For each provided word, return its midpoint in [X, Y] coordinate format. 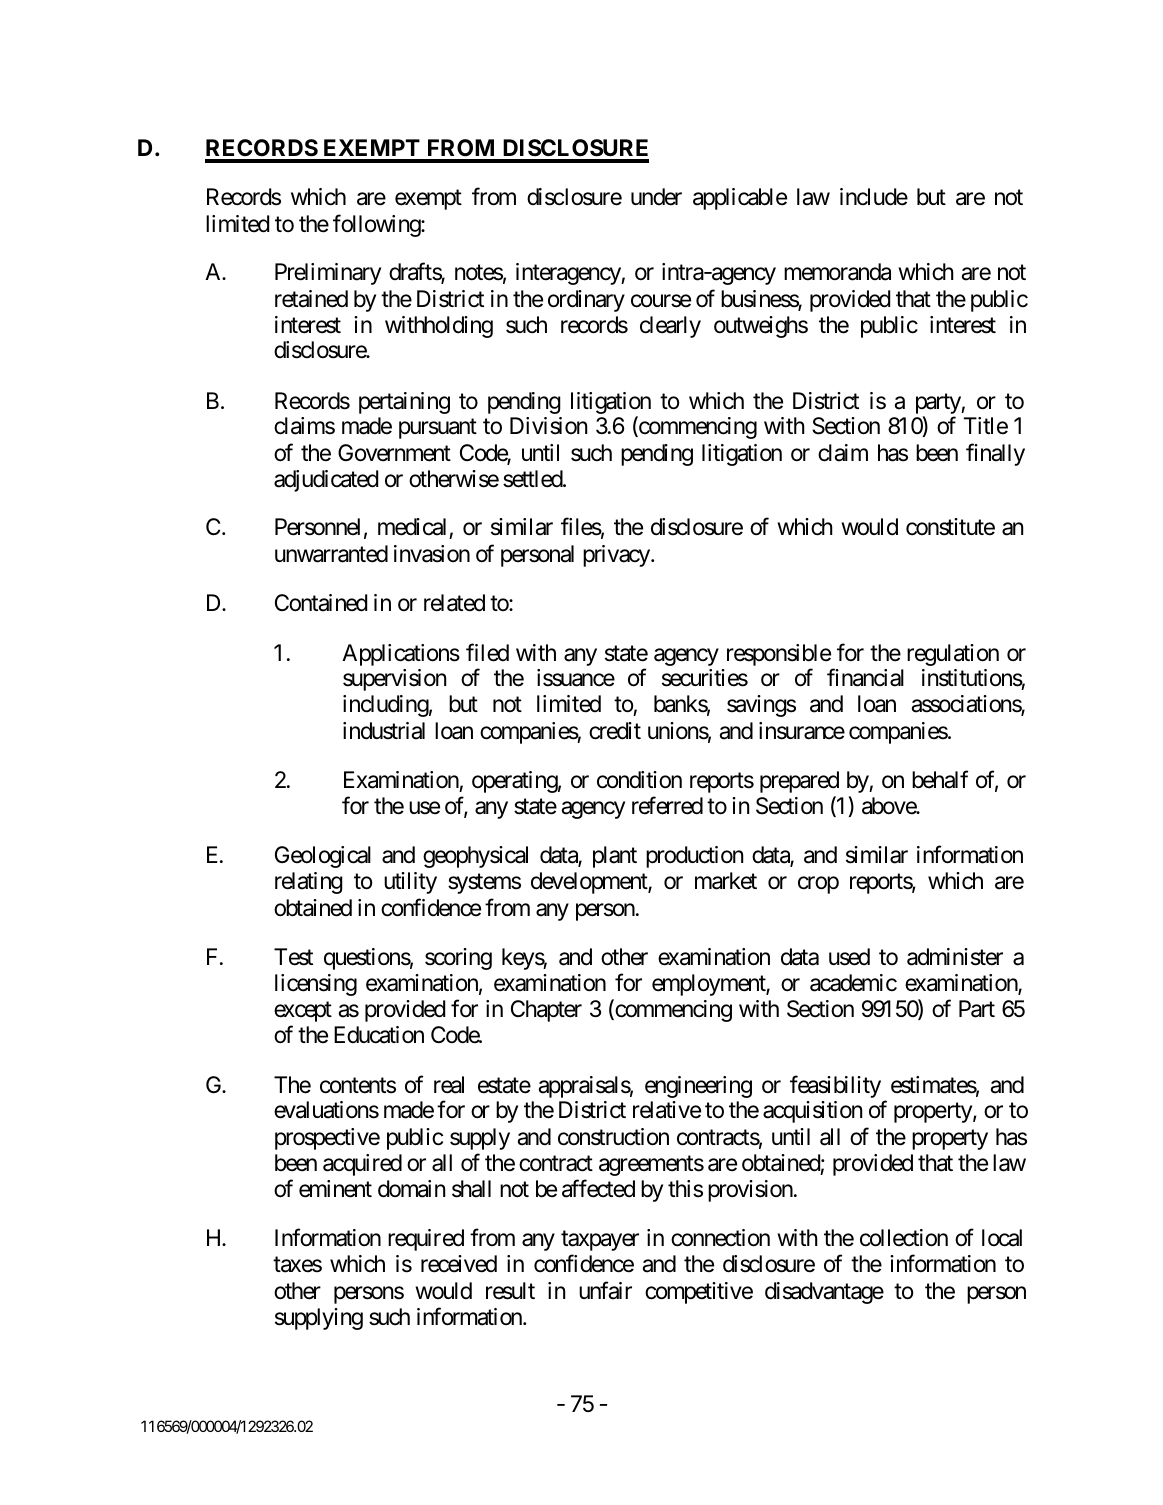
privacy [617, 556]
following [377, 225]
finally [995, 454]
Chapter [546, 1011]
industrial [384, 731]
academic [853, 983]
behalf [940, 779]
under [656, 197]
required [426, 1240]
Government [394, 453]
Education [379, 1035]
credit [615, 731]
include [874, 197]
